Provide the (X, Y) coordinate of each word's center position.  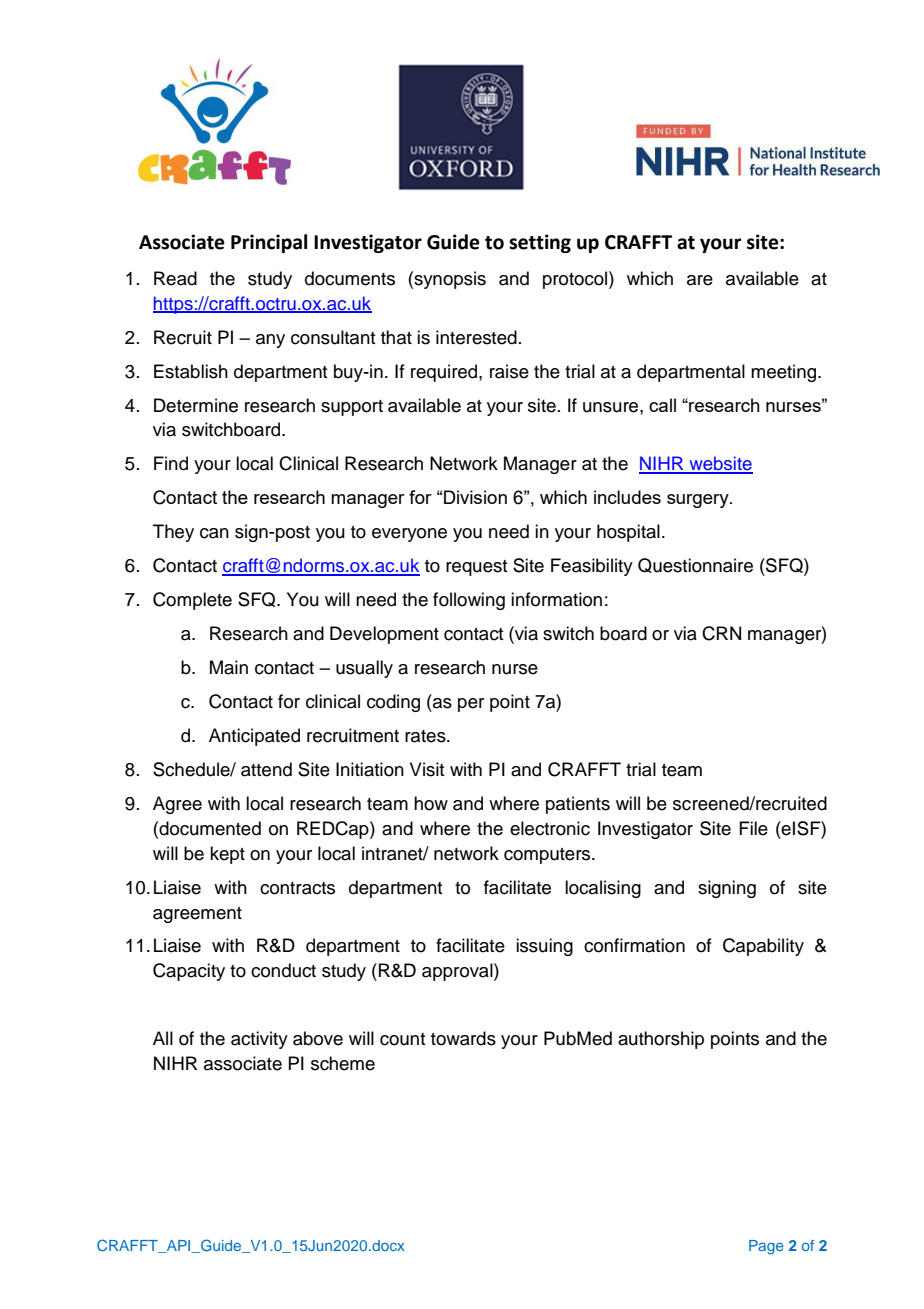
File (753, 828)
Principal (269, 243)
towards (463, 1038)
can (214, 533)
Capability (763, 947)
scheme (343, 1063)
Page (766, 1247)
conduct (283, 970)
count (403, 1039)
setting (540, 243)
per (471, 705)
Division (475, 497)
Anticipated (254, 737)
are (700, 280)
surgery (699, 501)
